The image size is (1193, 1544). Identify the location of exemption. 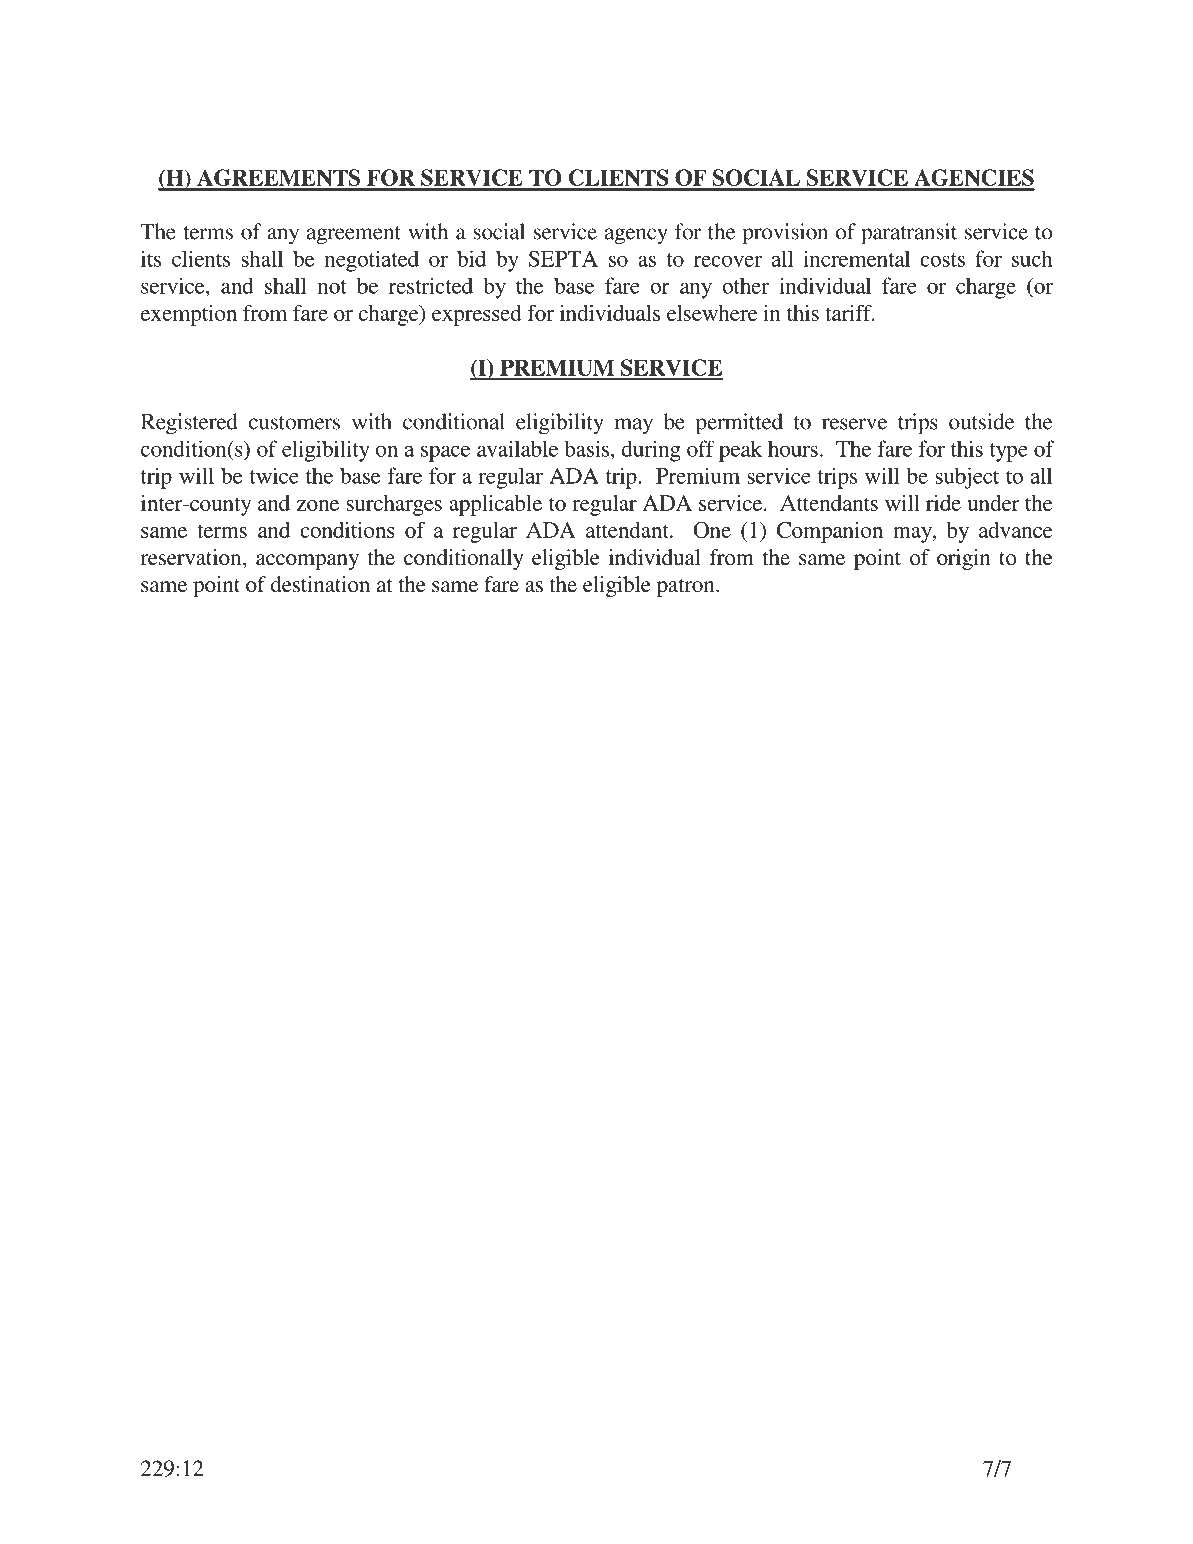
(189, 315).
